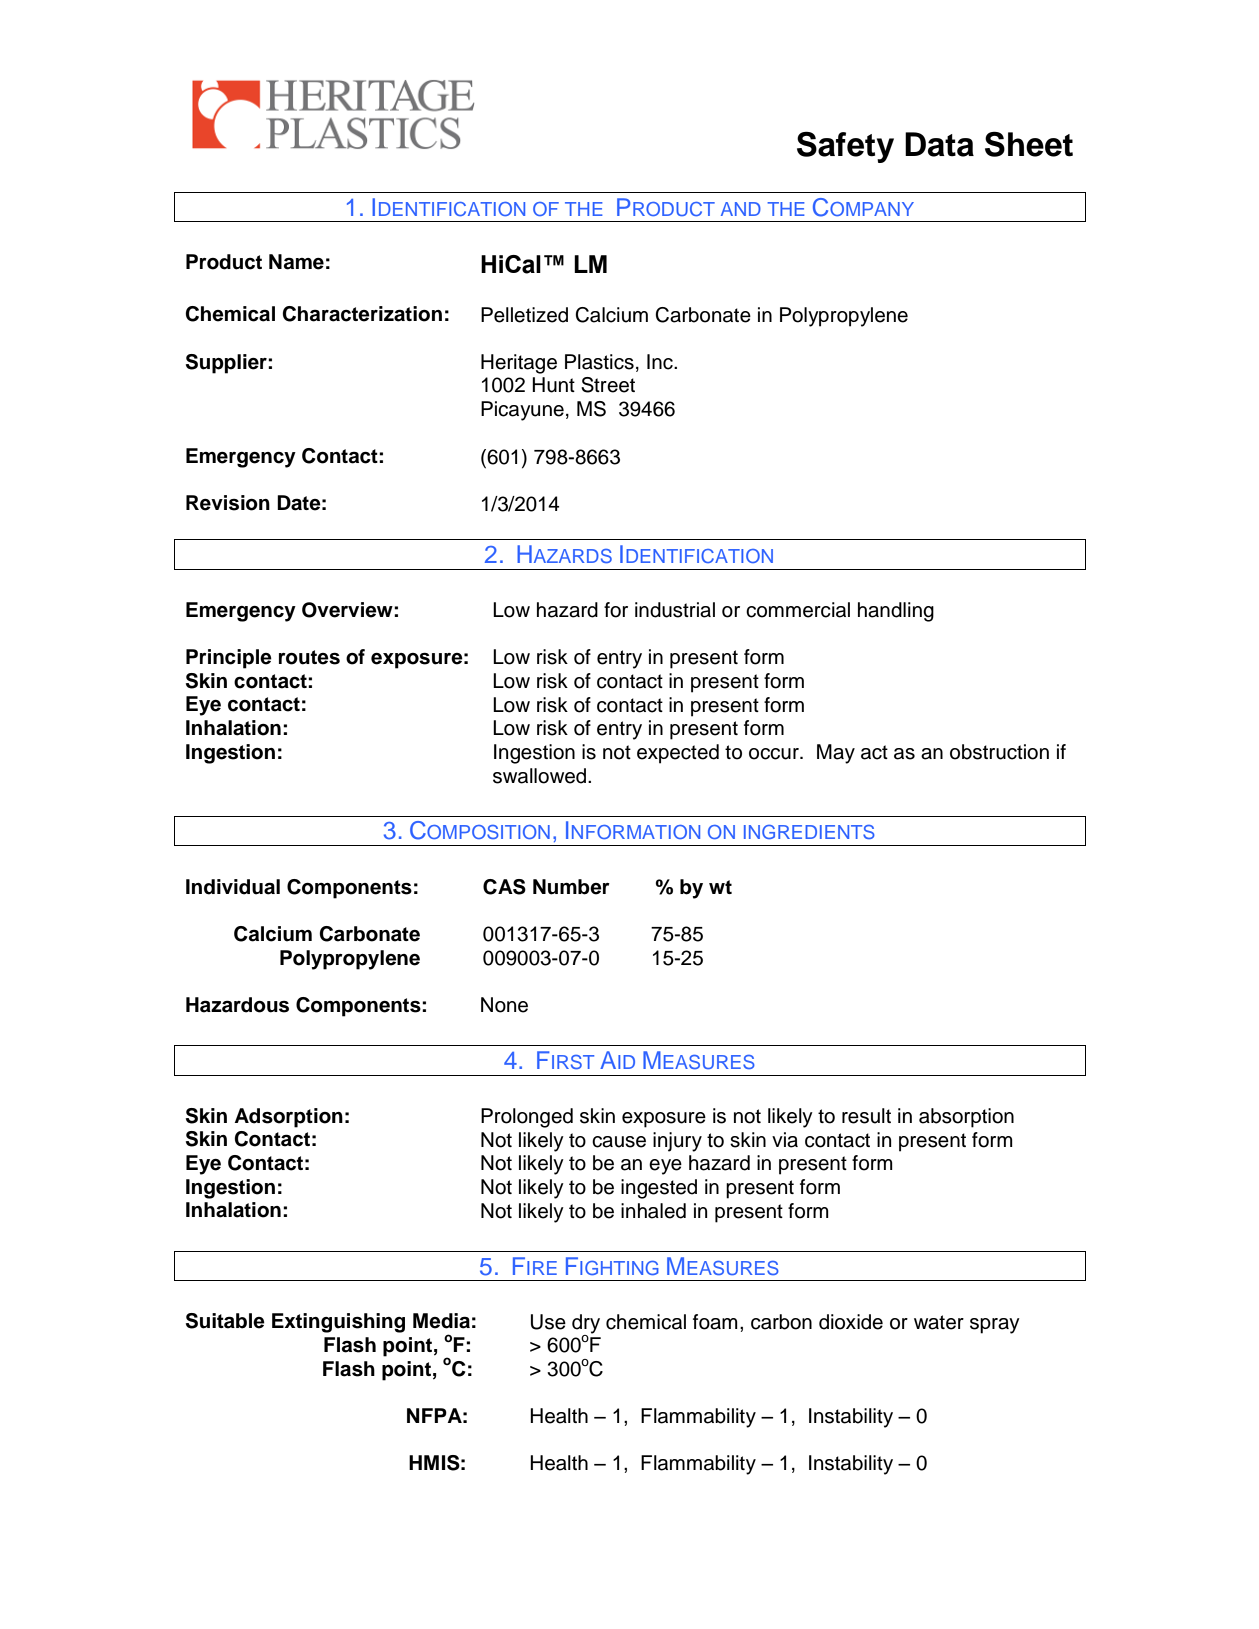 Image resolution: width=1259 pixels, height=1629 pixels. Describe the element at coordinates (896, 612) in the image. I see `handling` at that location.
